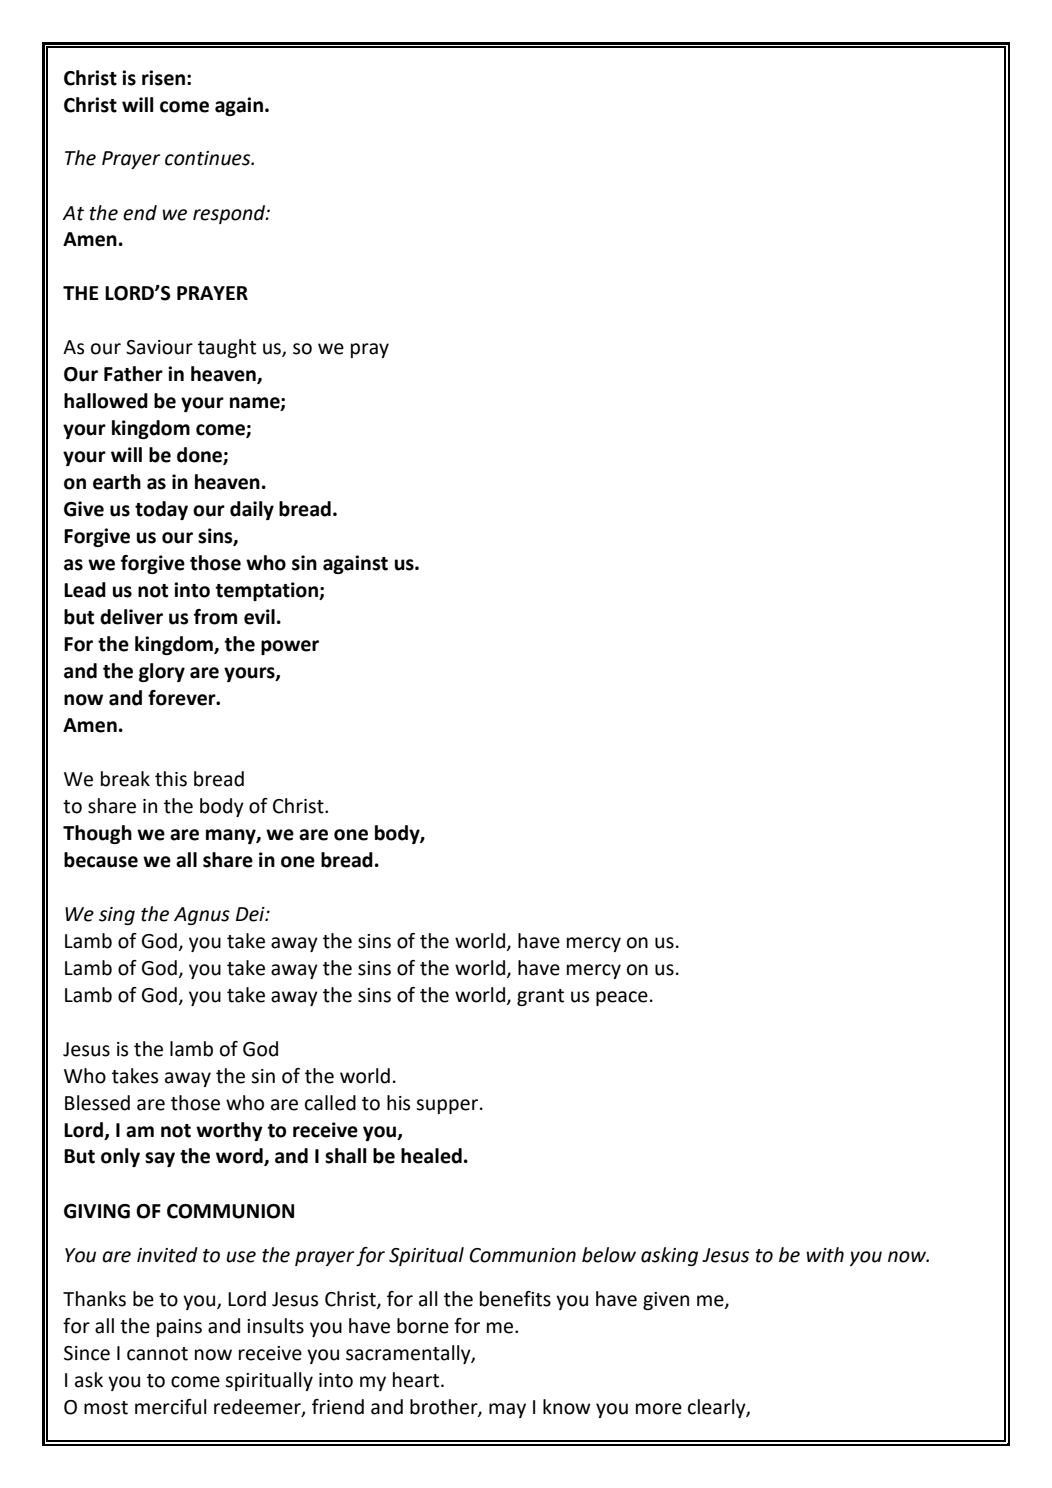 The image size is (1052, 1488). What do you see at coordinates (163, 78) in the image?
I see `risen` at bounding box center [163, 78].
